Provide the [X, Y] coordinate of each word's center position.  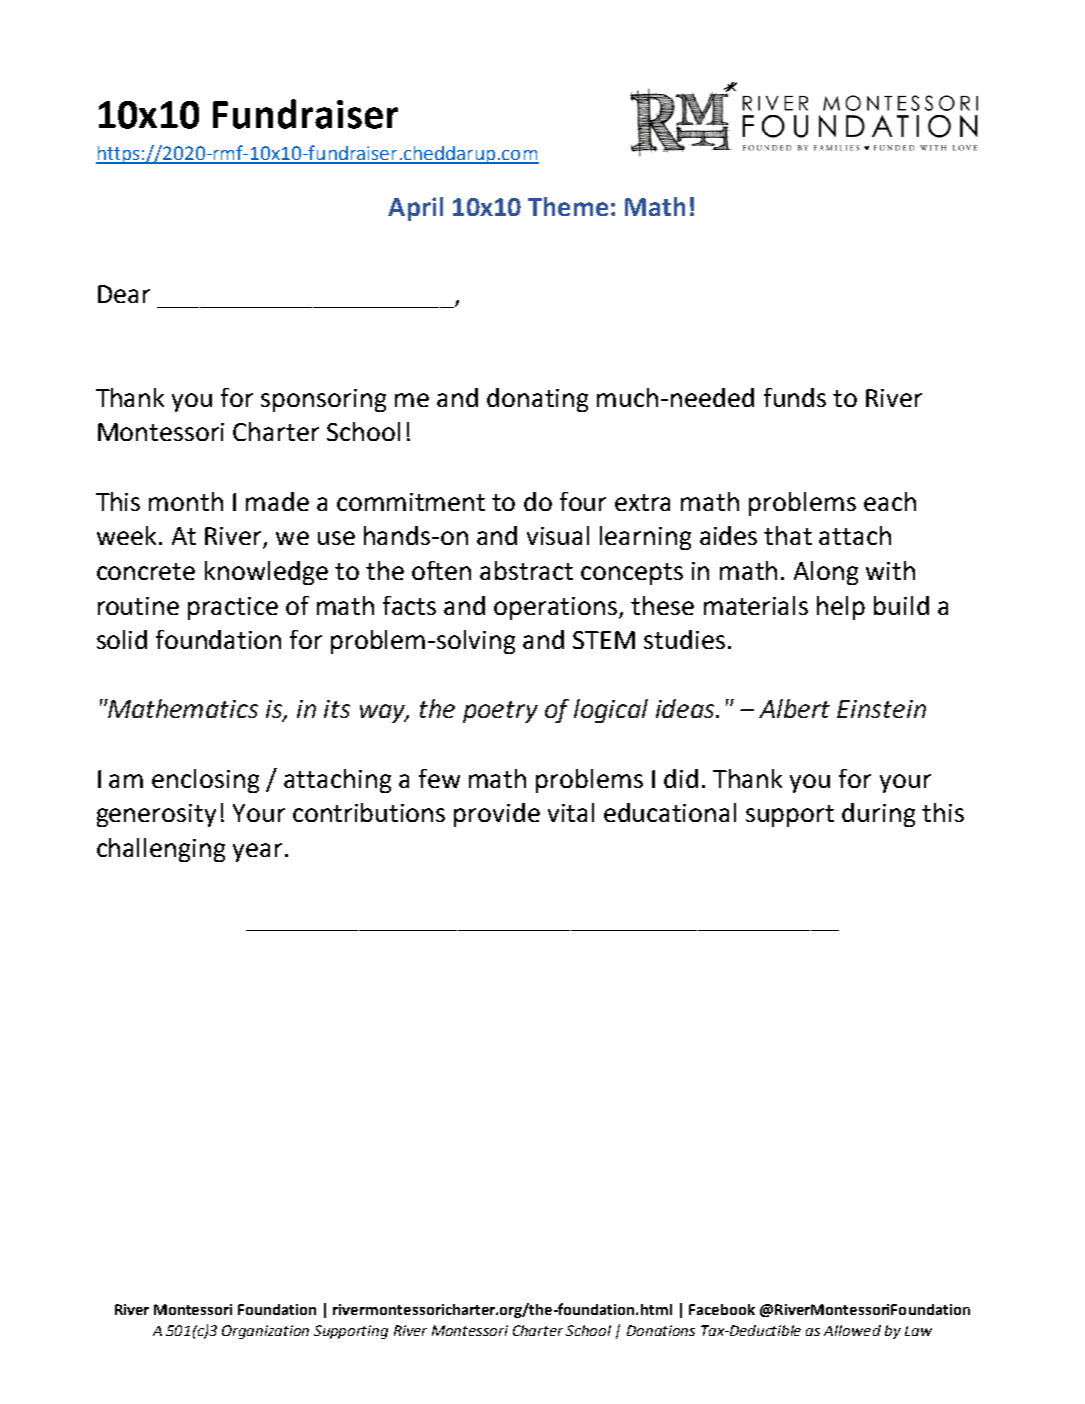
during [878, 815]
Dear [124, 294]
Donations [661, 1330]
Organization [265, 1332]
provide [497, 815]
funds [795, 397]
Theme [568, 206]
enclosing [205, 781]
